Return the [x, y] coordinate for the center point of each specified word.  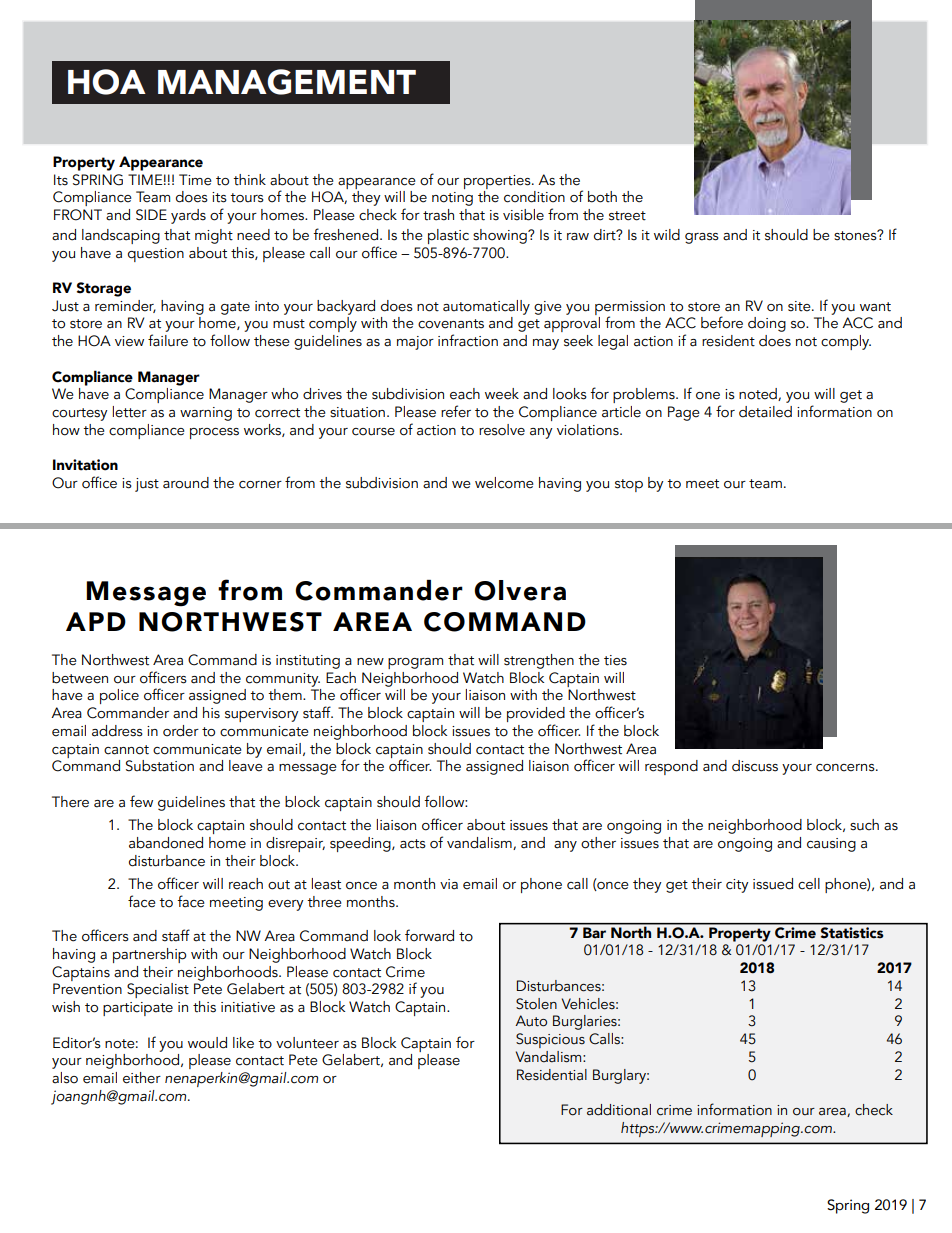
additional [619, 1110]
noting [452, 199]
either [142, 1078]
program [415, 663]
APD [96, 621]
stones [856, 235]
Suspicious [550, 1040]
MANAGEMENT [287, 82]
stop [629, 485]
